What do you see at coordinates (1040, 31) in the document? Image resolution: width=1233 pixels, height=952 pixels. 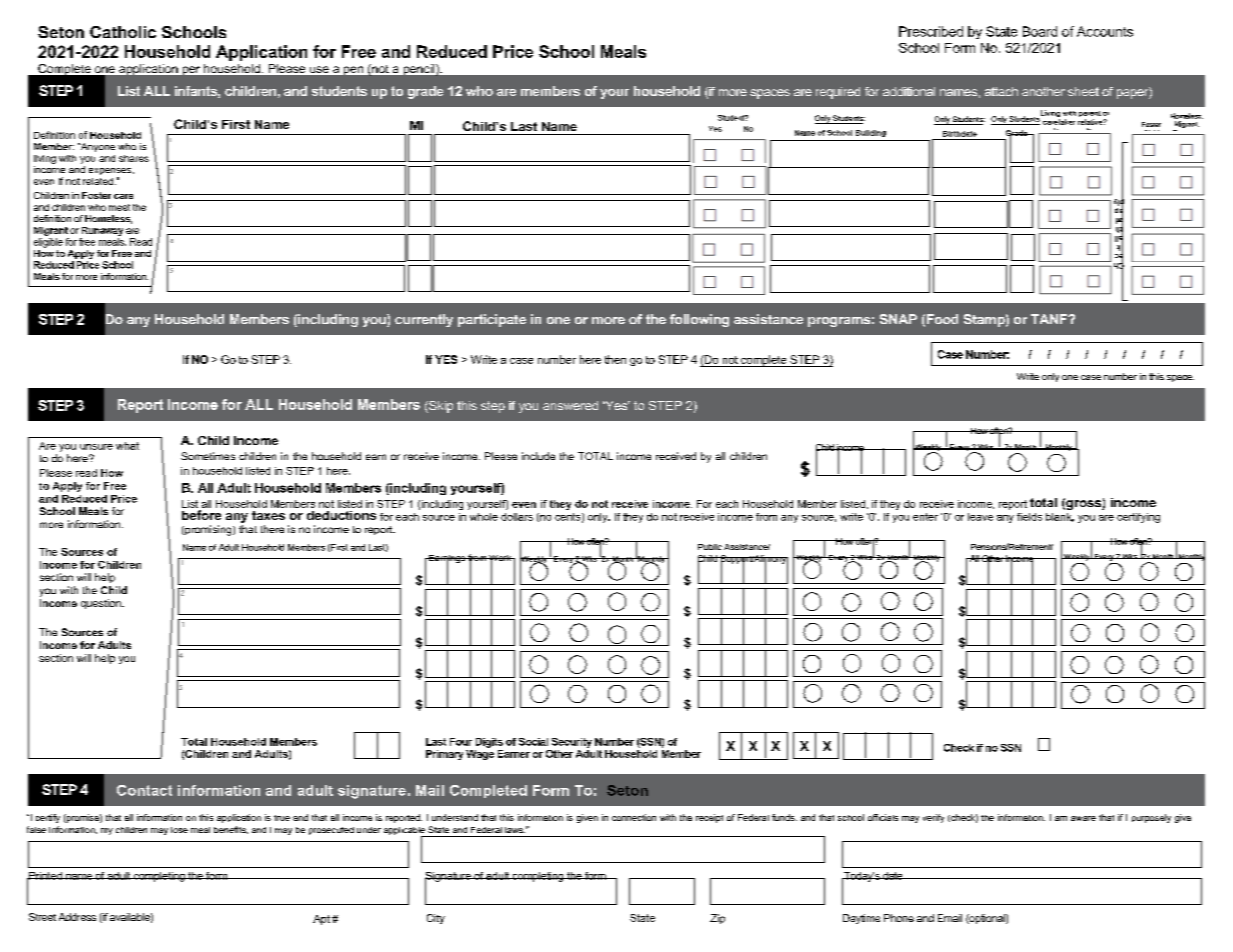 I see `Board` at bounding box center [1040, 31].
